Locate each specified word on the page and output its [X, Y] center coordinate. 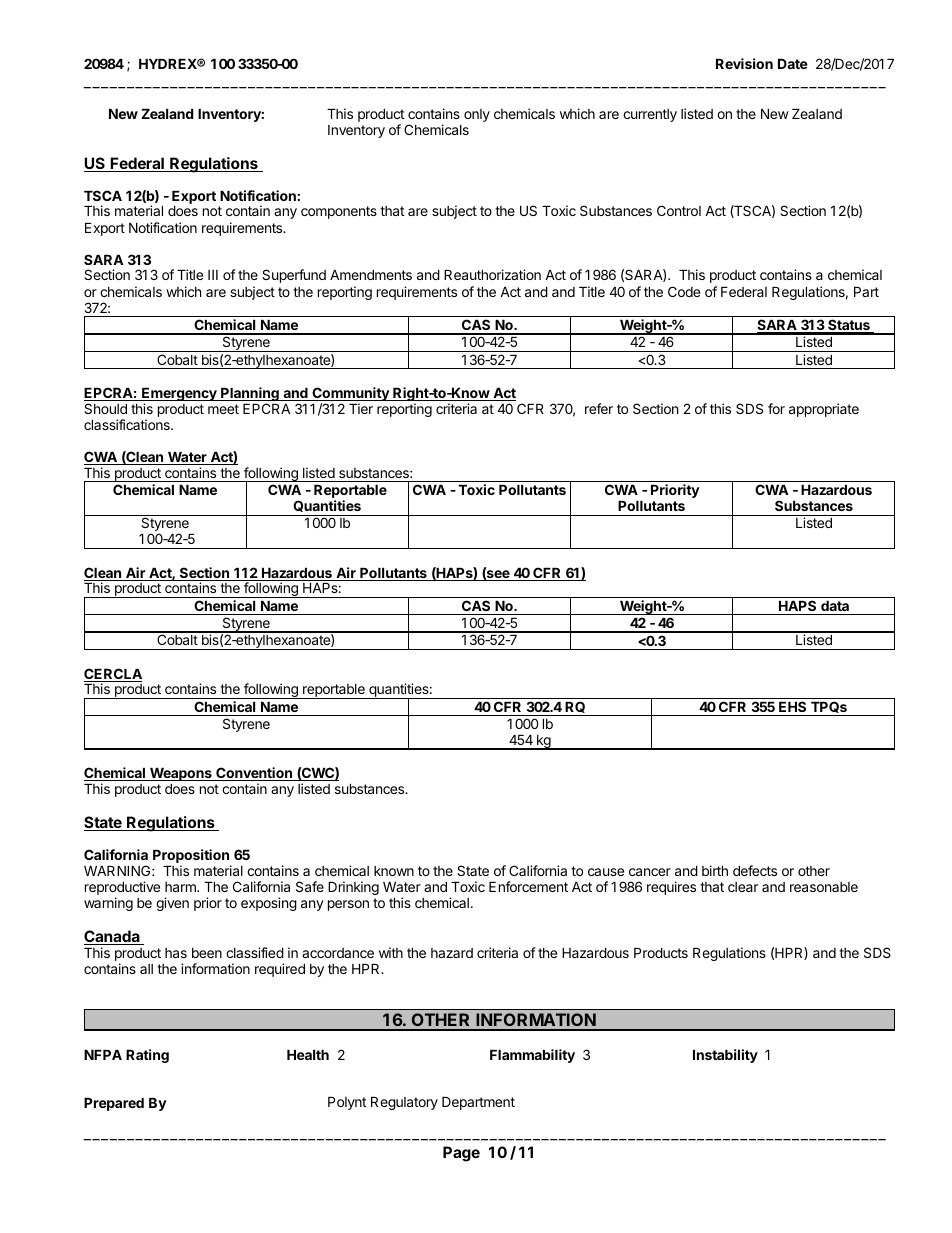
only [477, 115]
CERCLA [113, 675]
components [339, 212]
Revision [744, 63]
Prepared [114, 1104]
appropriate [824, 410]
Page [461, 1154]
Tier [361, 408]
